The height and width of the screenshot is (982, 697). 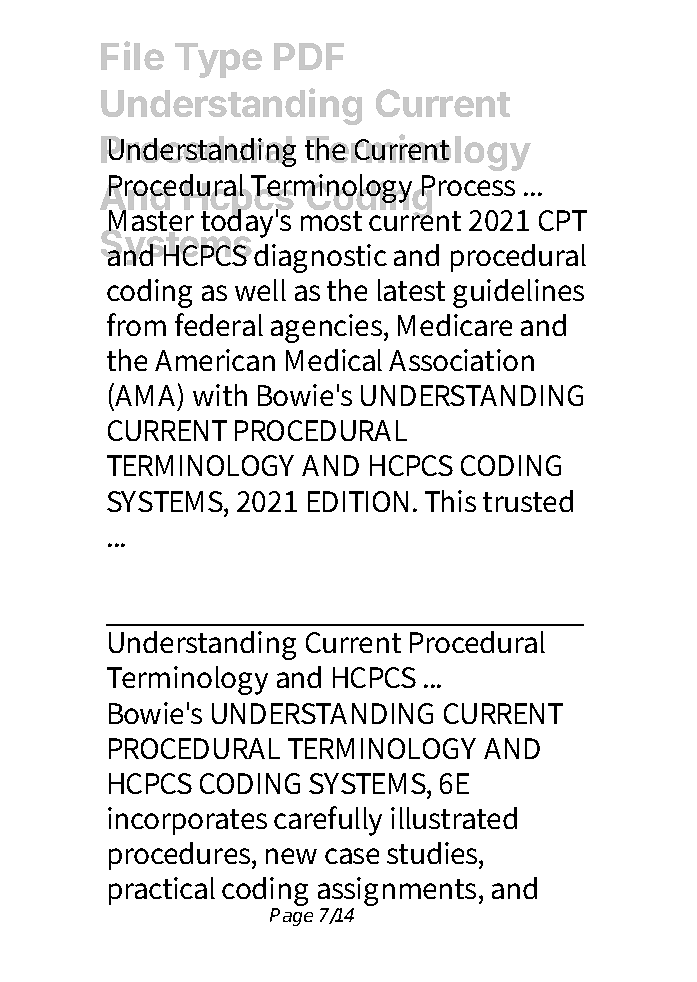 I want to click on with, so click(x=220, y=395).
